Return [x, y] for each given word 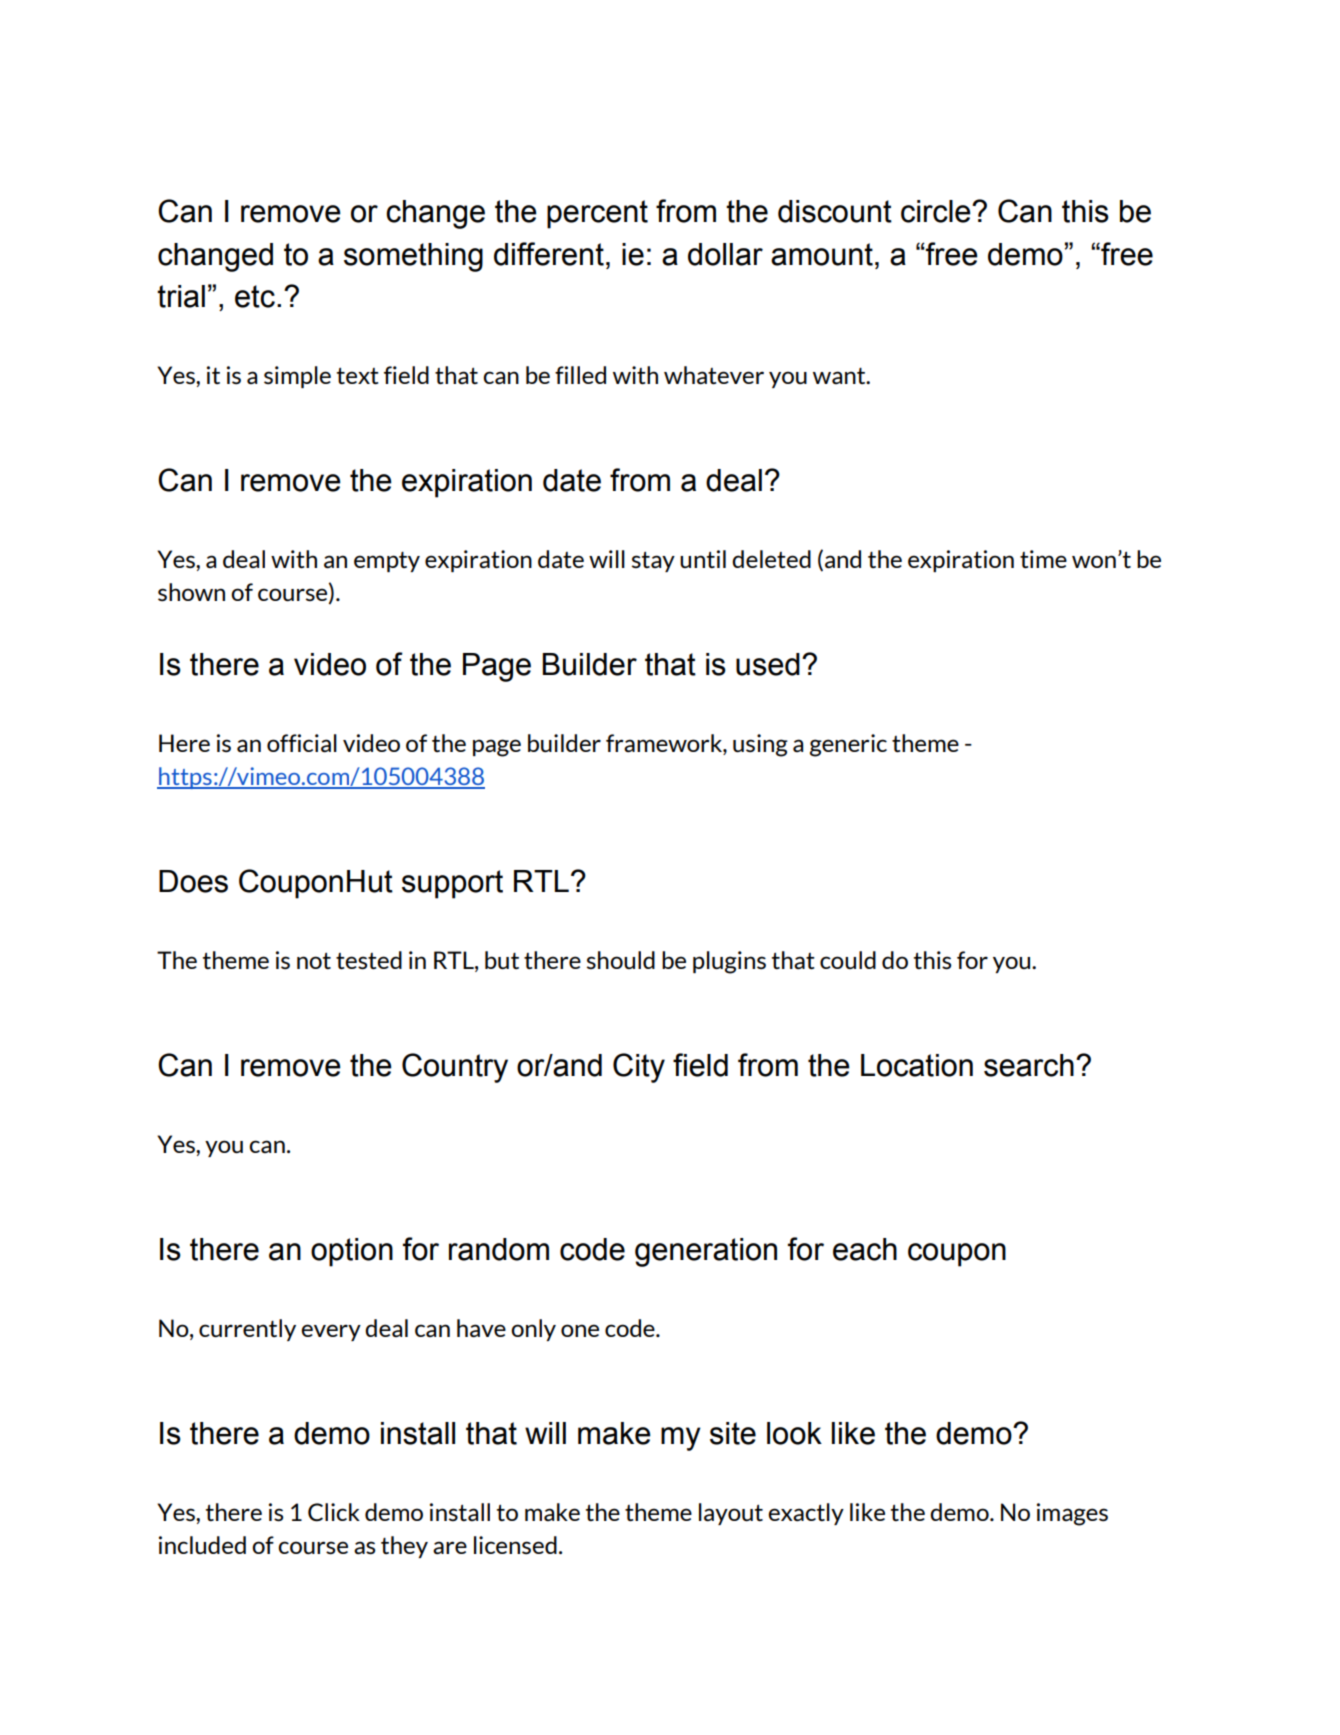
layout [731, 1514]
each [865, 1249]
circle [937, 211]
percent [597, 214]
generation [706, 1252]
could [848, 960]
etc [255, 296]
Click [334, 1512]
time [1043, 559]
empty [387, 562]
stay [653, 562]
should [621, 960]
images [1072, 1514]
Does [193, 881]
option [352, 1252]
